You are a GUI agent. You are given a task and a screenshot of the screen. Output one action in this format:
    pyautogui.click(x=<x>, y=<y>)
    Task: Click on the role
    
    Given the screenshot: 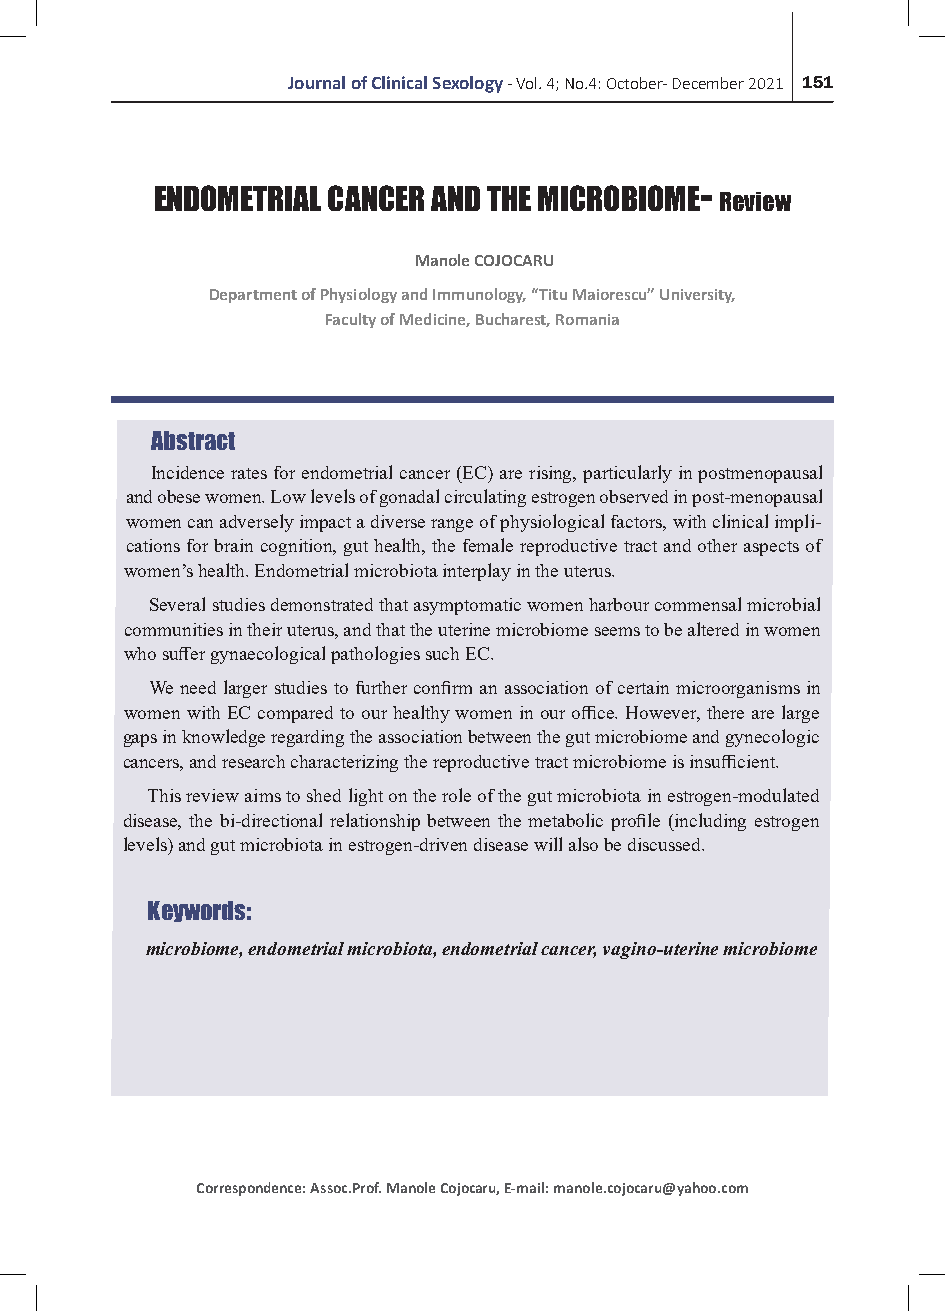 What is the action you would take?
    pyautogui.click(x=456, y=795)
